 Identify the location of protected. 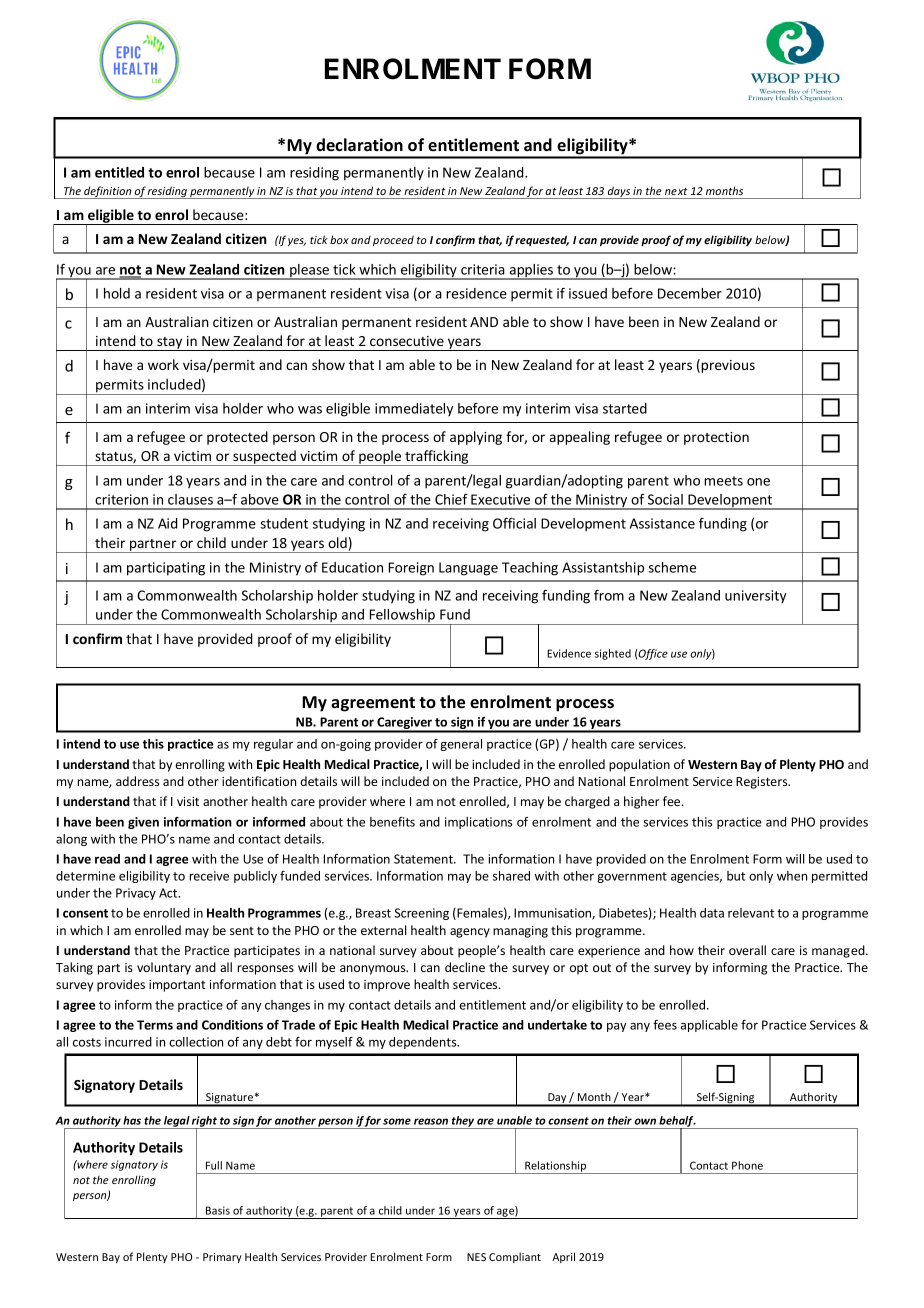
(237, 438).
